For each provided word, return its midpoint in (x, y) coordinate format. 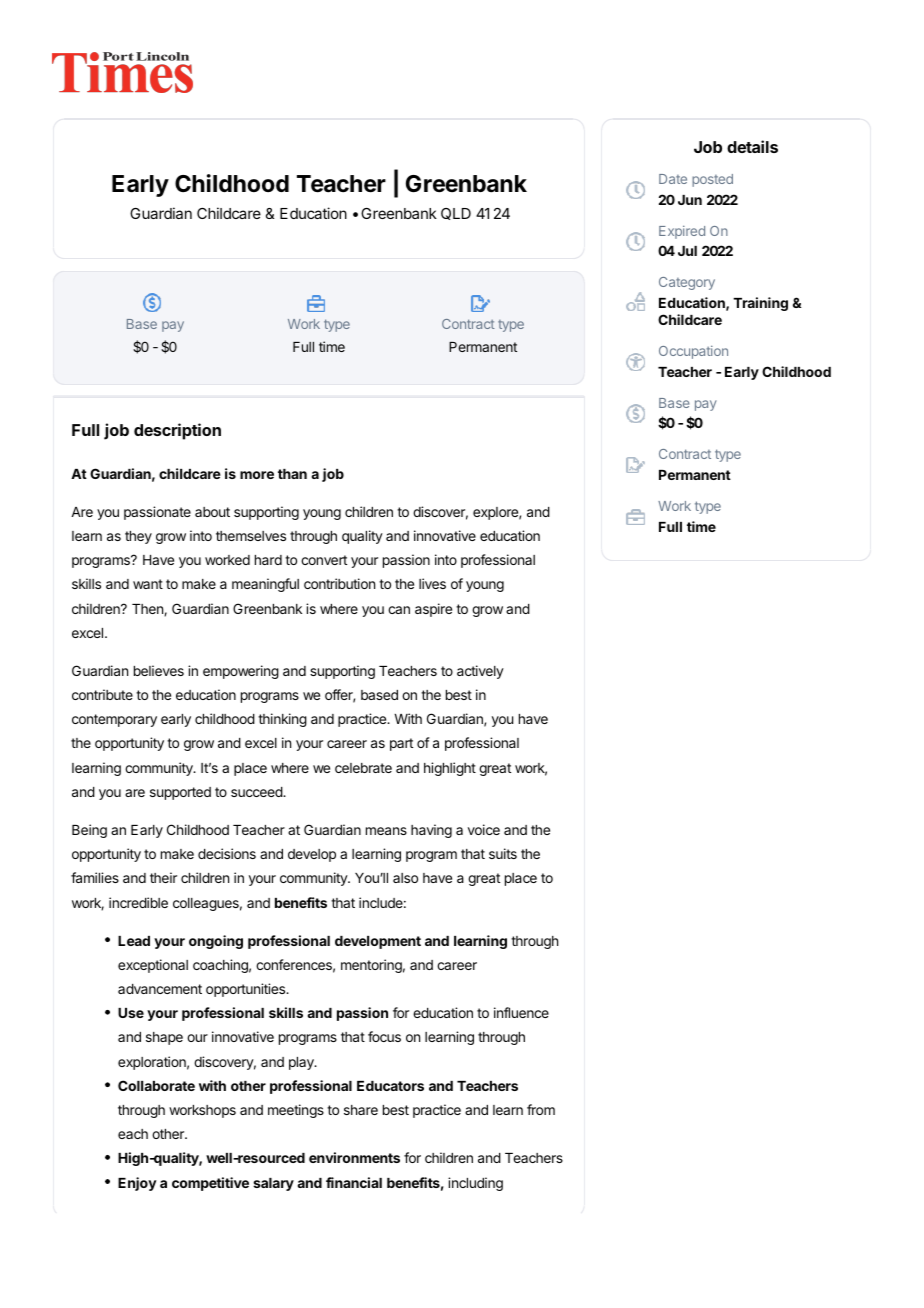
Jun (690, 200)
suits (503, 853)
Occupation (693, 352)
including (475, 1184)
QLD (456, 214)
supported (180, 793)
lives (432, 583)
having (431, 831)
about (212, 512)
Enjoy (137, 1184)
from (541, 1109)
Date (673, 179)
